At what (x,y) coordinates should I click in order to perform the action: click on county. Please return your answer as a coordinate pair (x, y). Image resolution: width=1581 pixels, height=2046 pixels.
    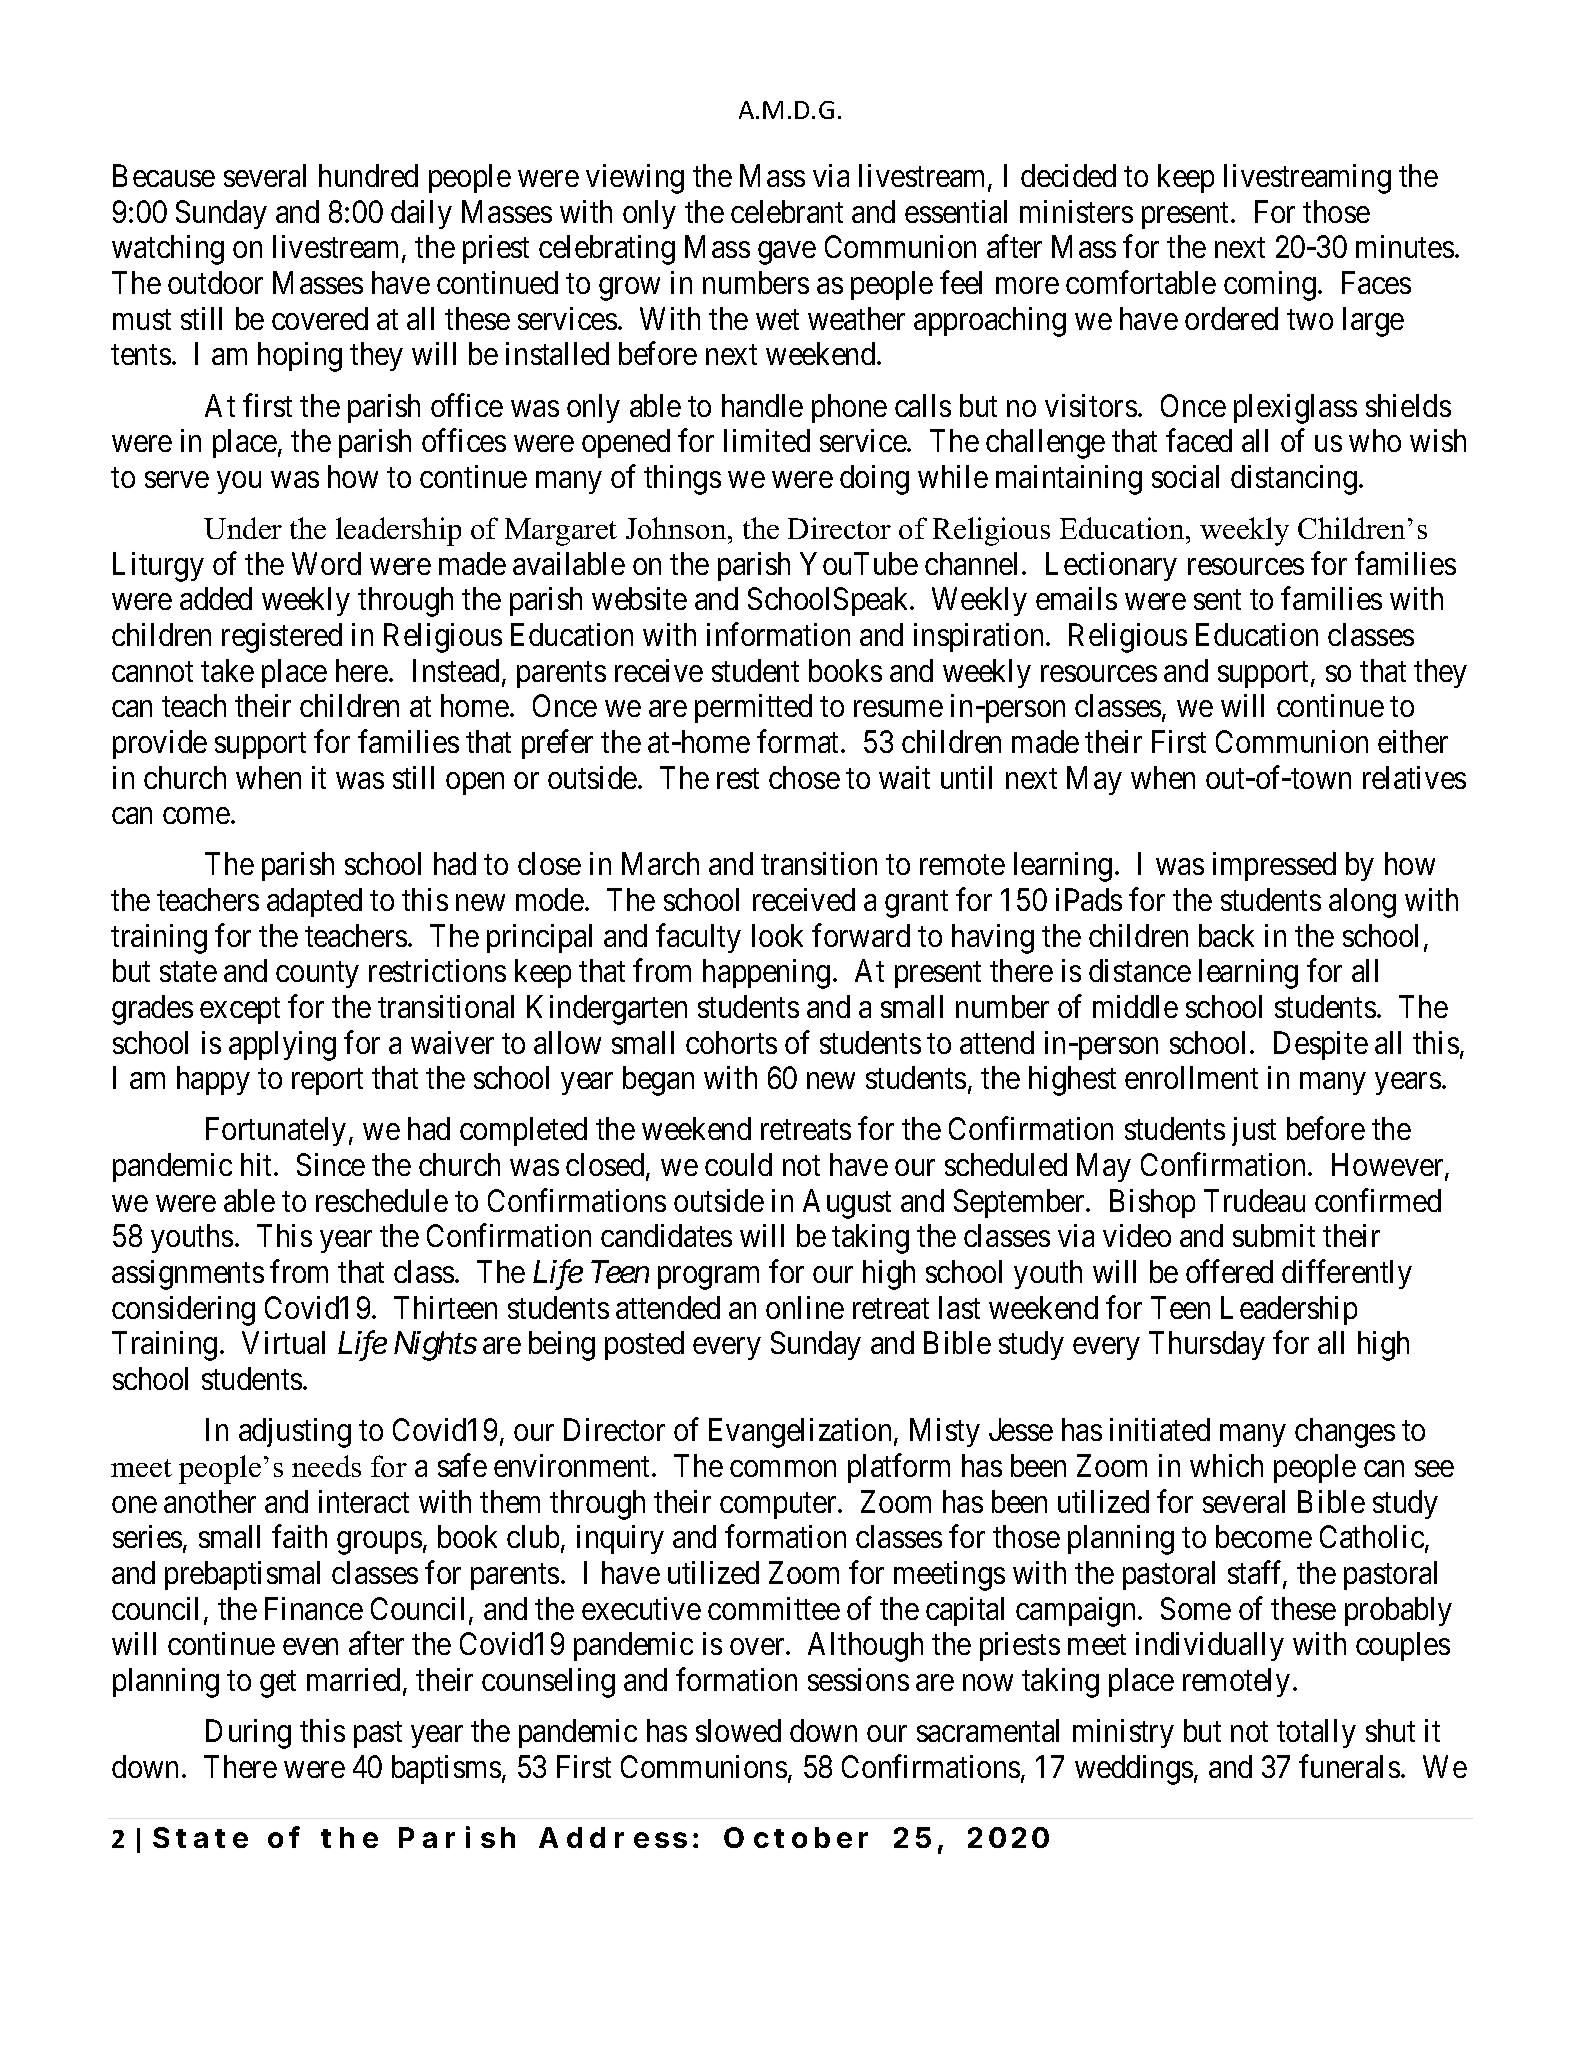
    Looking at the image, I should click on (317, 975).
